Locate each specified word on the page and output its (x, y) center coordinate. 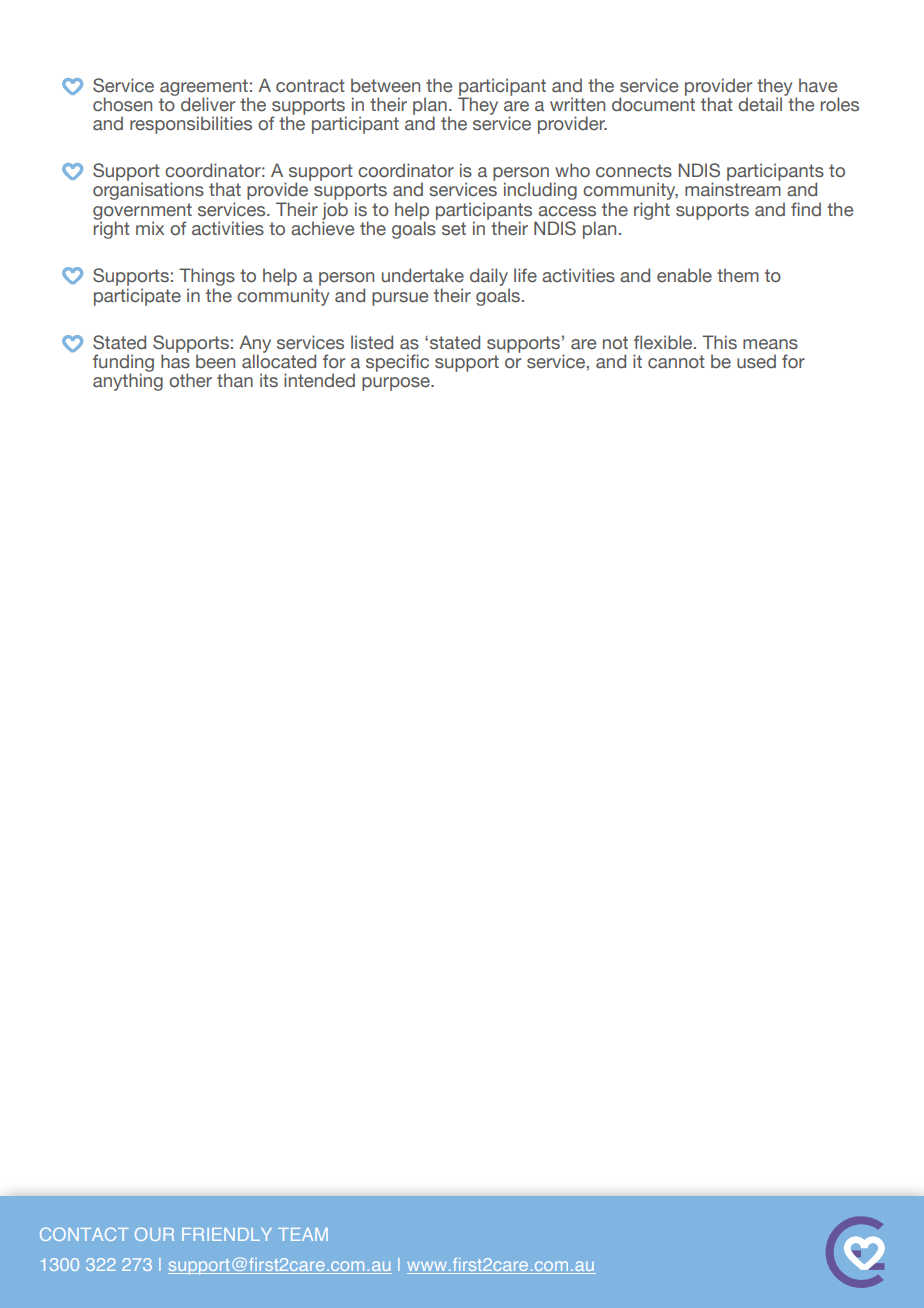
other (190, 380)
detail (761, 103)
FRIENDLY (227, 1234)
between (385, 85)
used (756, 361)
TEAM (303, 1234)
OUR (154, 1234)
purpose (397, 384)
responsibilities (191, 125)
